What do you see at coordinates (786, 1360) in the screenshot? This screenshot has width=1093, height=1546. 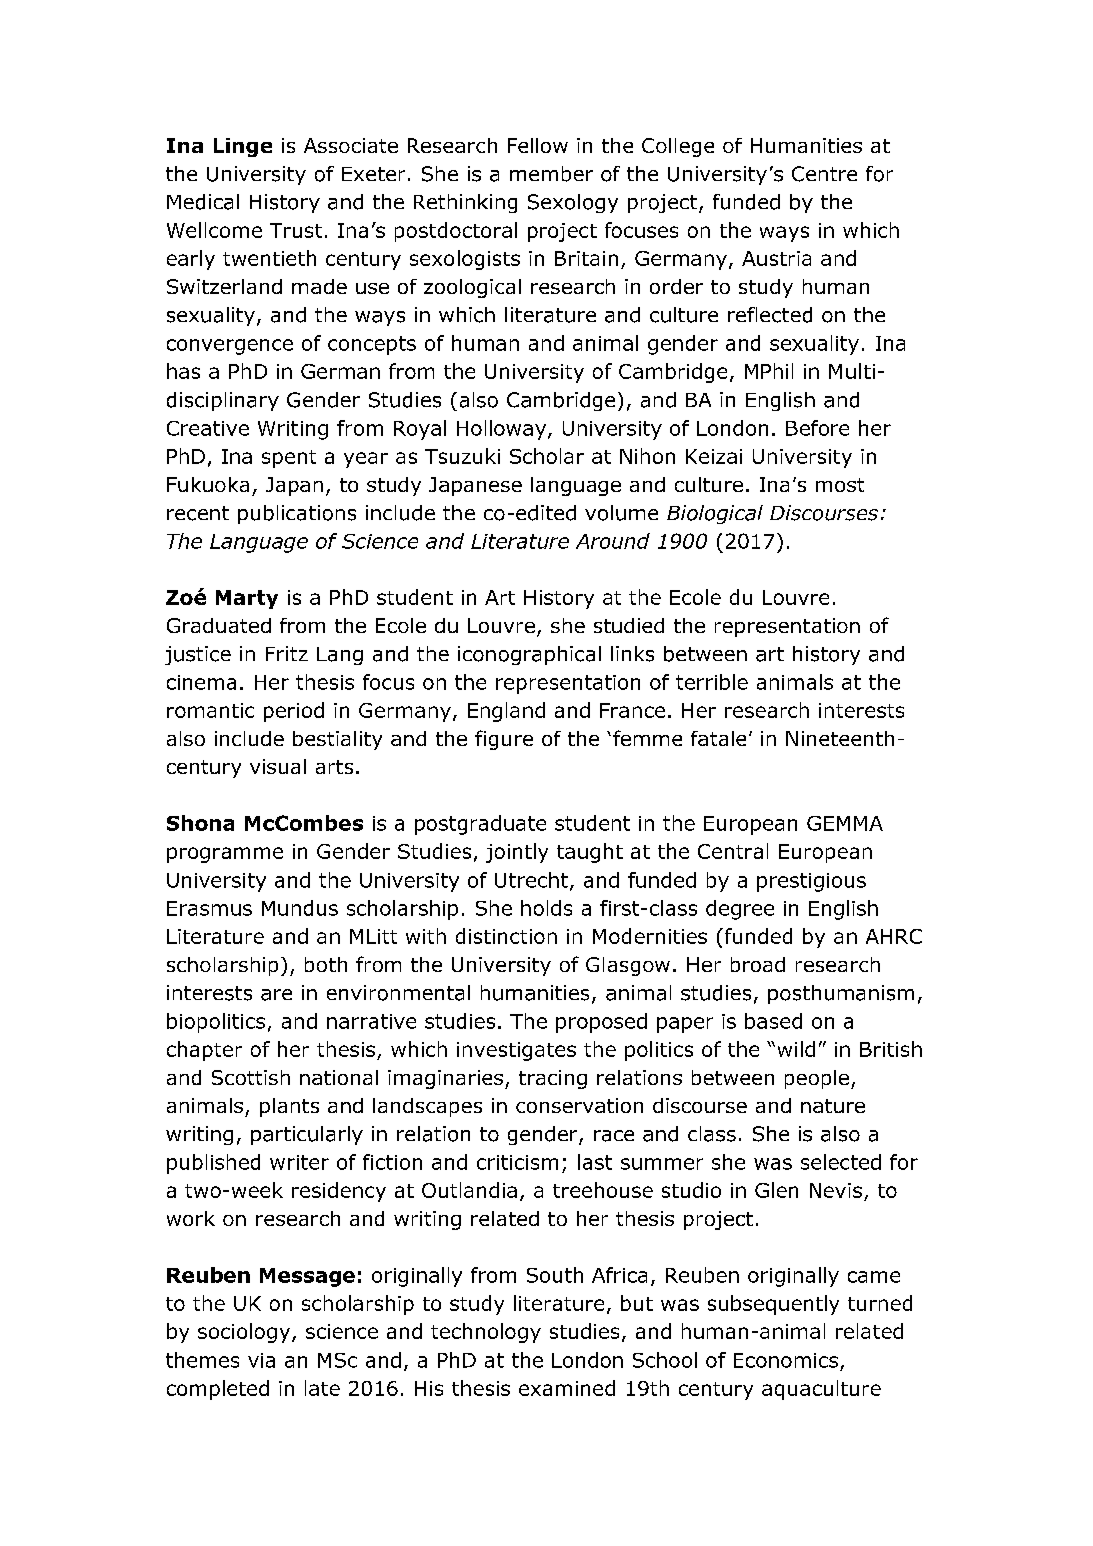 I see `Economics` at bounding box center [786, 1360].
